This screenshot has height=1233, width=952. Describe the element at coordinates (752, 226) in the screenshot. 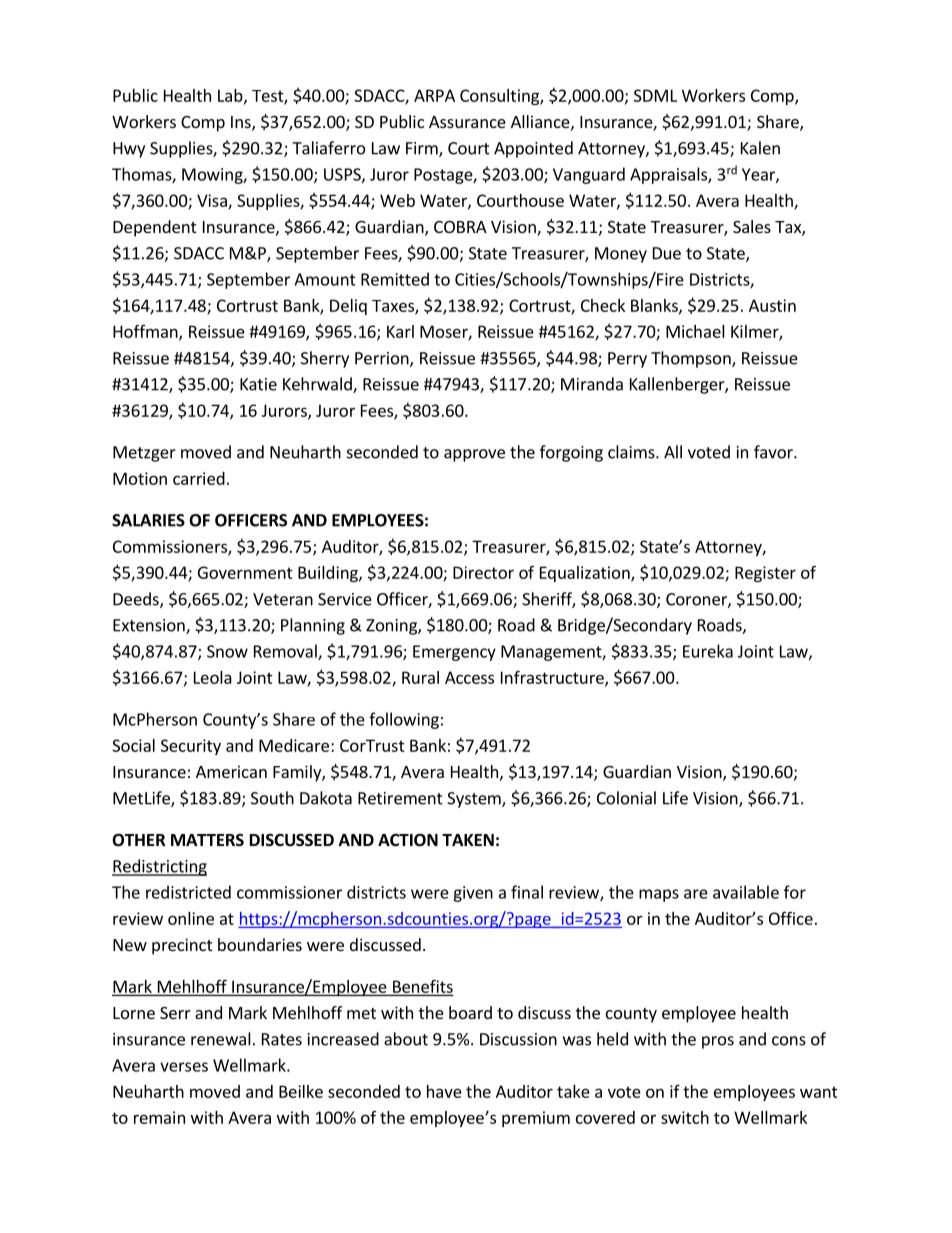

I see `Sales` at that location.
